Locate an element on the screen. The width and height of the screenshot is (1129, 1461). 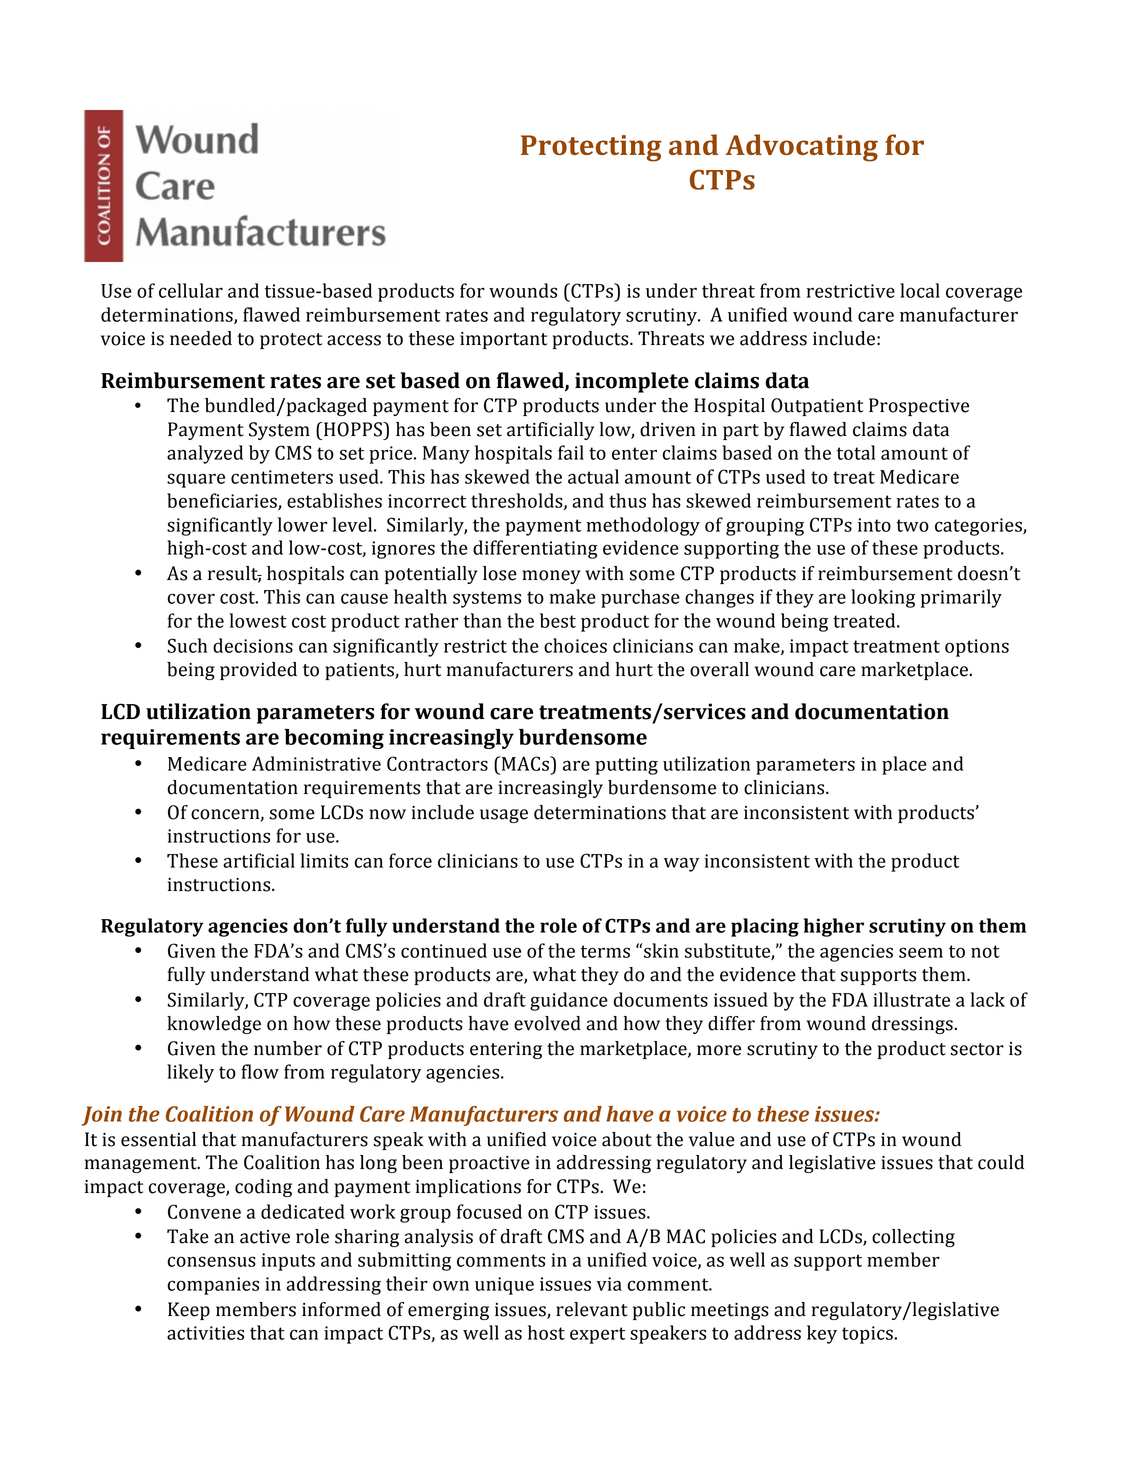
topics is located at coordinates (868, 1335).
